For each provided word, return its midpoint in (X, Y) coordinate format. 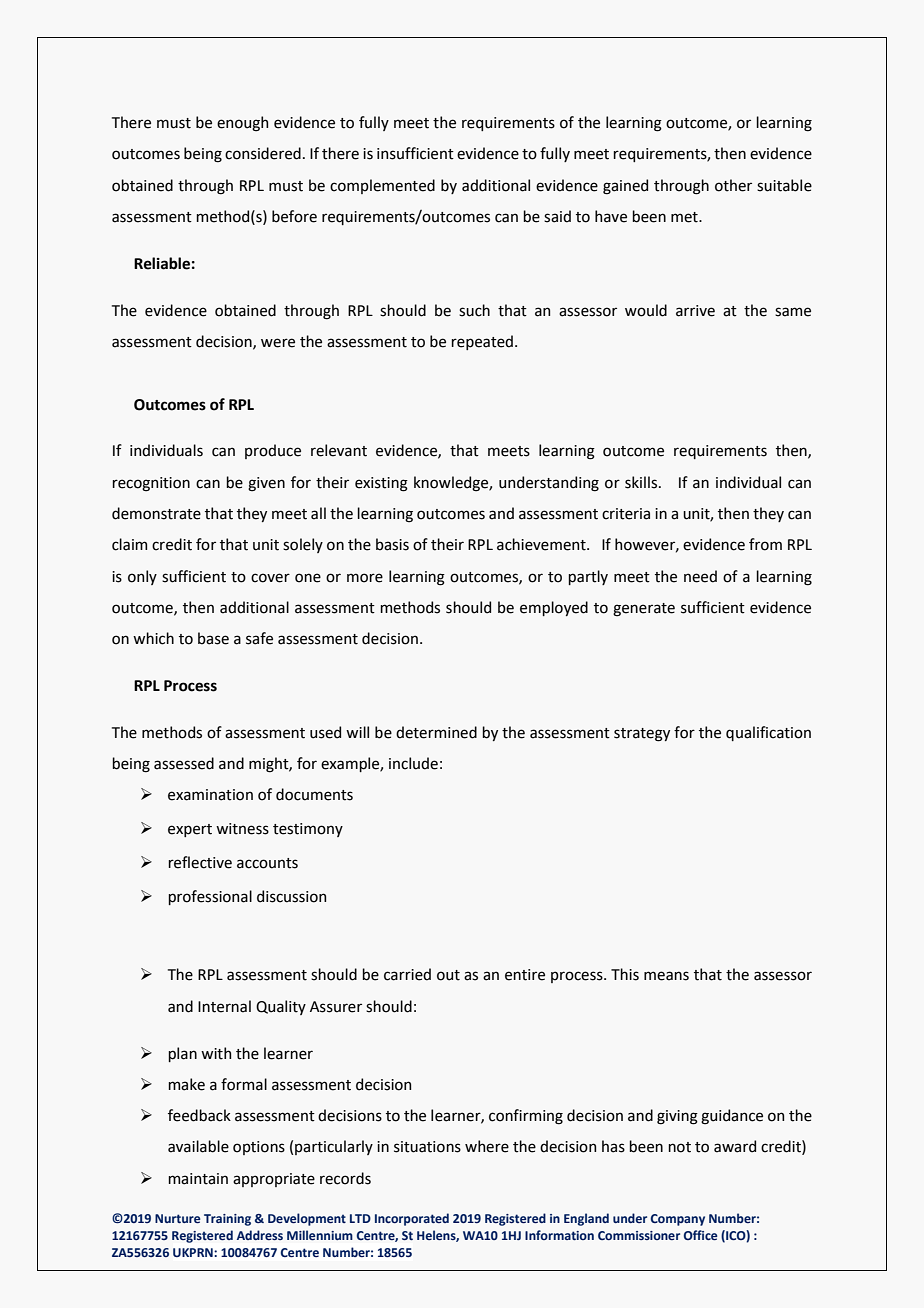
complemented (382, 186)
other (733, 185)
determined (436, 732)
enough (242, 124)
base (213, 638)
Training (227, 1220)
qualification (768, 733)
